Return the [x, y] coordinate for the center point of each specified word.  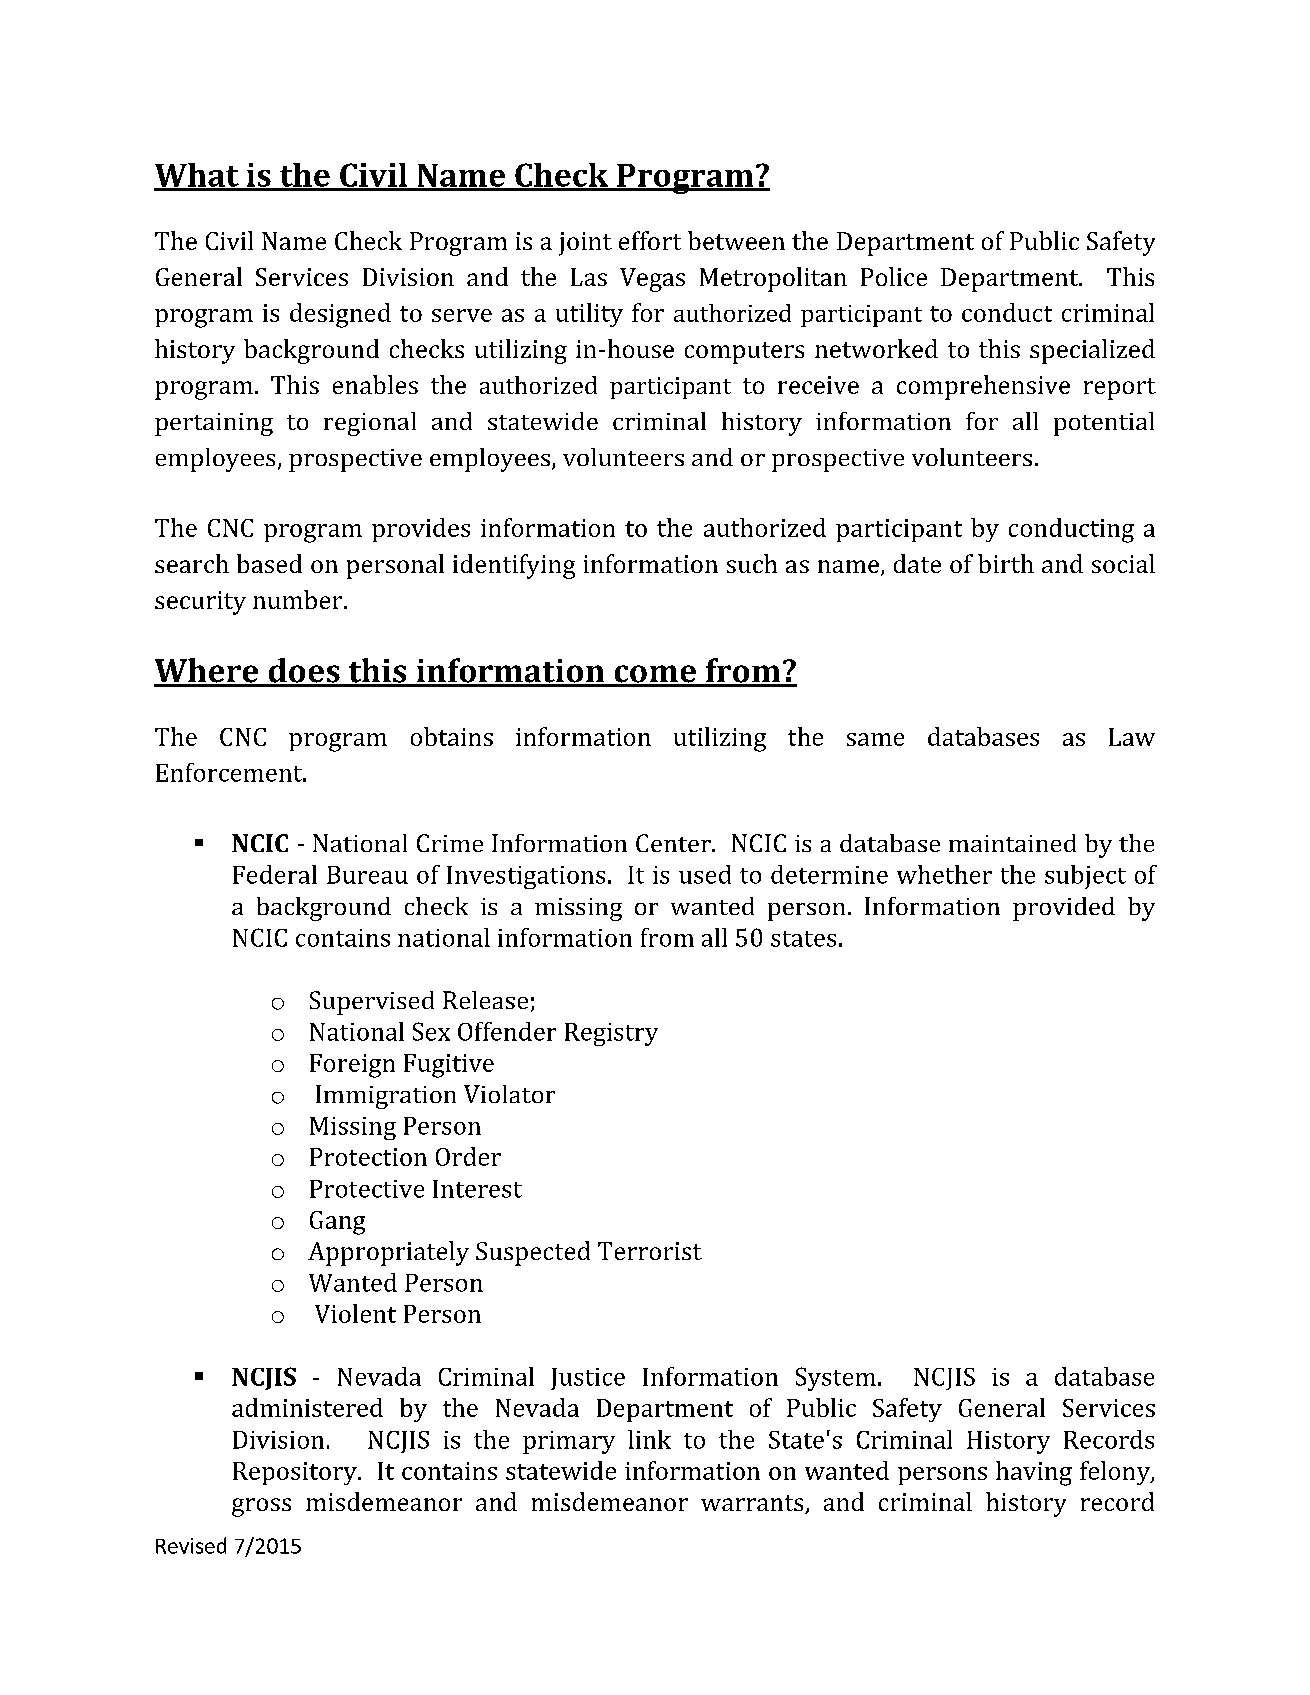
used [705, 874]
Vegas [652, 280]
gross [261, 1507]
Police [894, 276]
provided [1064, 909]
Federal [275, 874]
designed [340, 315]
